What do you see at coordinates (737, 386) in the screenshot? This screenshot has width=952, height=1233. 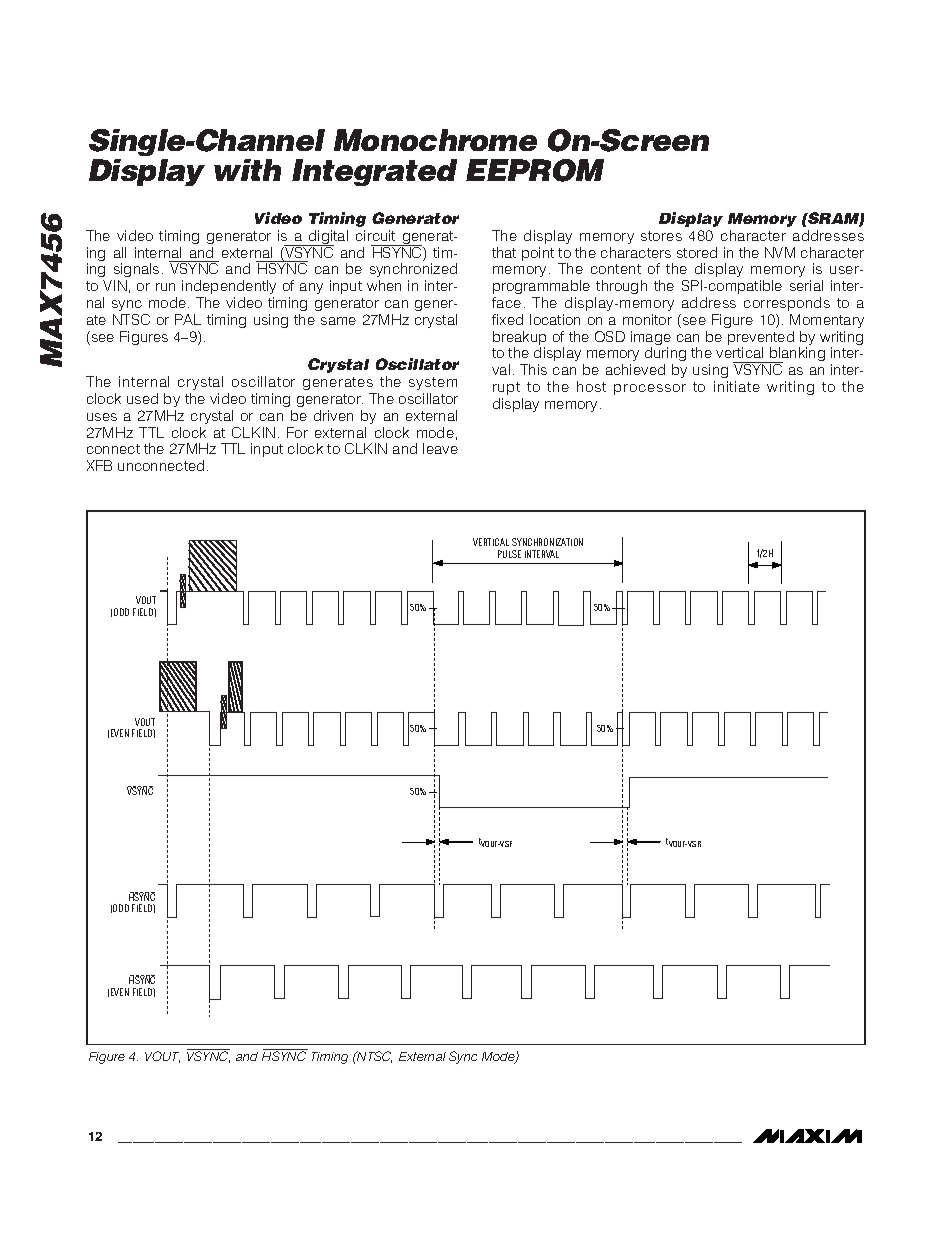 I see `initiate` at bounding box center [737, 386].
